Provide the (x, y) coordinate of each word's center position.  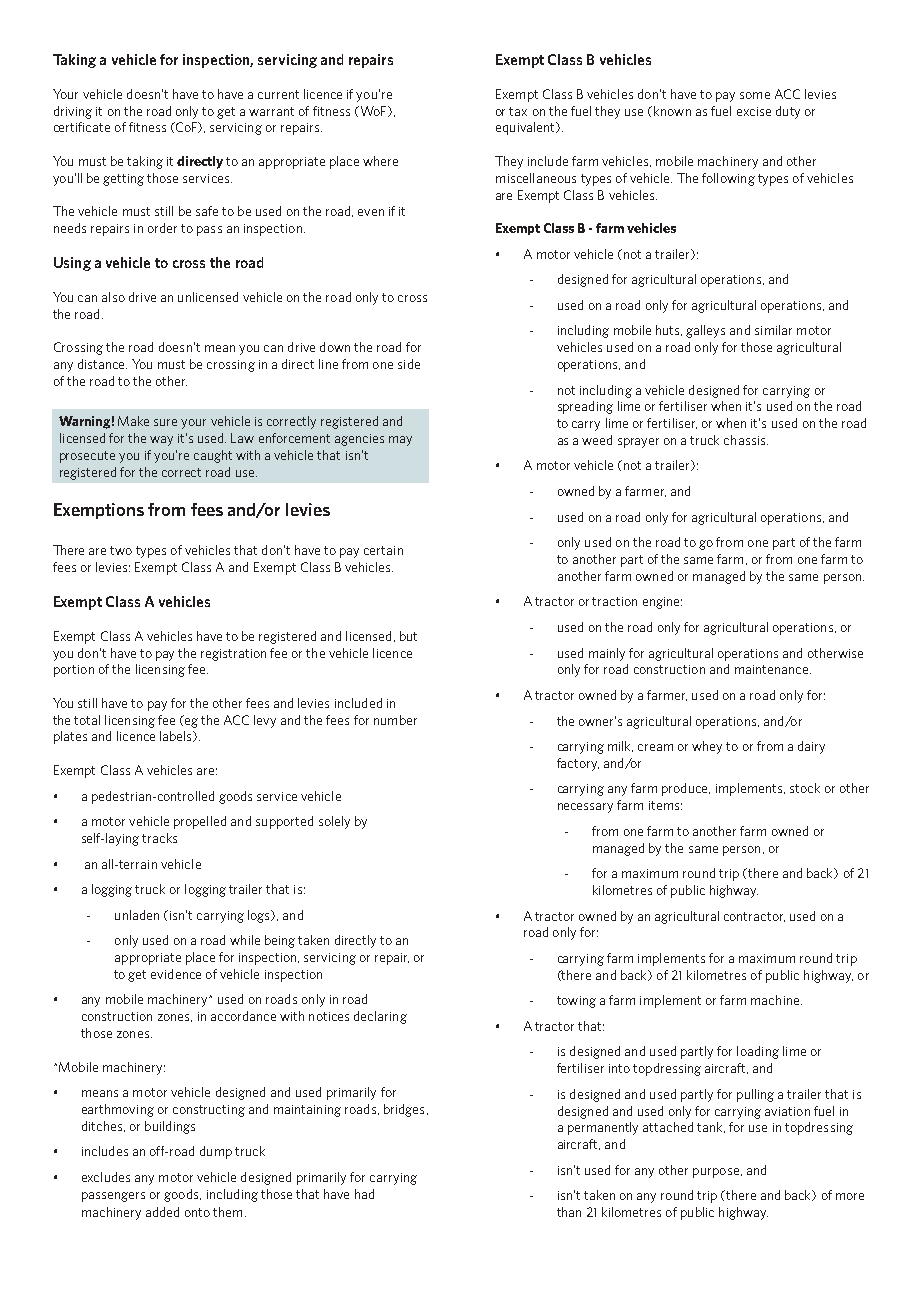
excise (754, 111)
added (162, 1212)
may (400, 441)
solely (334, 822)
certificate (82, 127)
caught (213, 456)
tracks (159, 838)
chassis (746, 440)
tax (518, 111)
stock (805, 788)
